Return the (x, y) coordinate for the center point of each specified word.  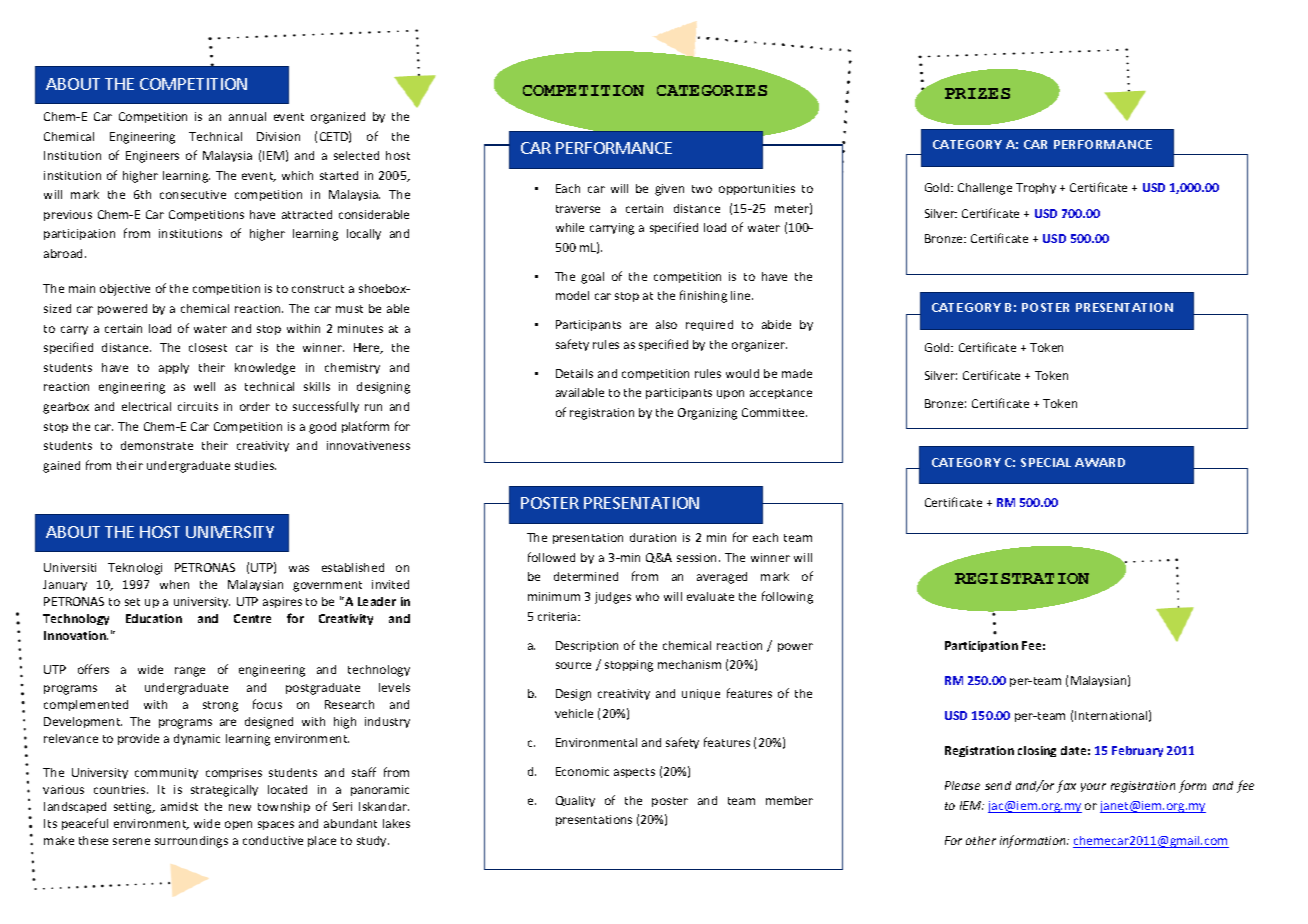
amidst (179, 806)
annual (247, 116)
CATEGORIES (712, 90)
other (981, 840)
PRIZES (977, 93)
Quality (575, 801)
